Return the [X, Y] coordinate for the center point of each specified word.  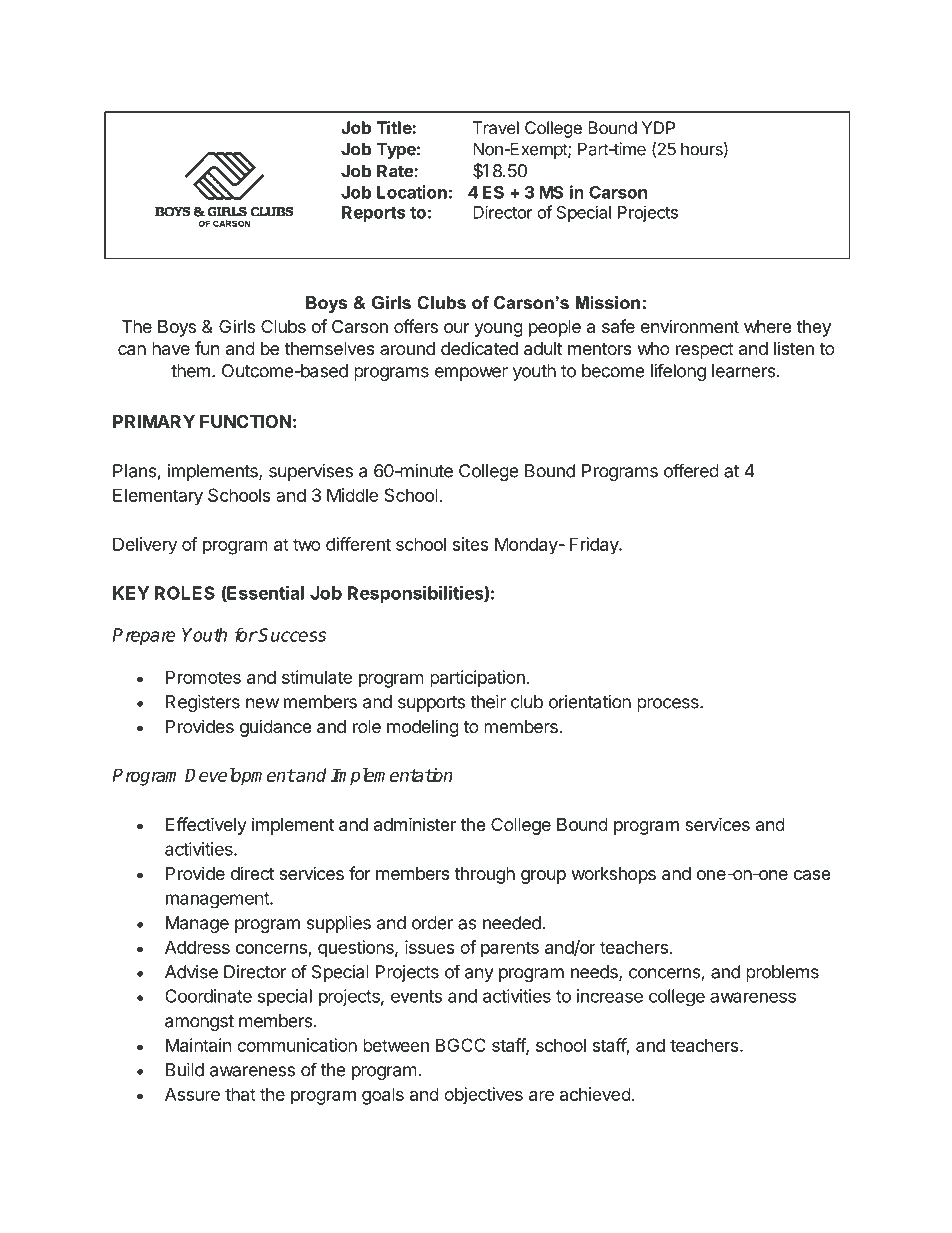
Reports [373, 214]
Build [185, 1070]
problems [782, 973]
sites [471, 544]
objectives [483, 1096]
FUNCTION [246, 421]
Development [240, 777]
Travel [496, 127]
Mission [608, 302]
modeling [423, 728]
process [669, 705]
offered [691, 470]
